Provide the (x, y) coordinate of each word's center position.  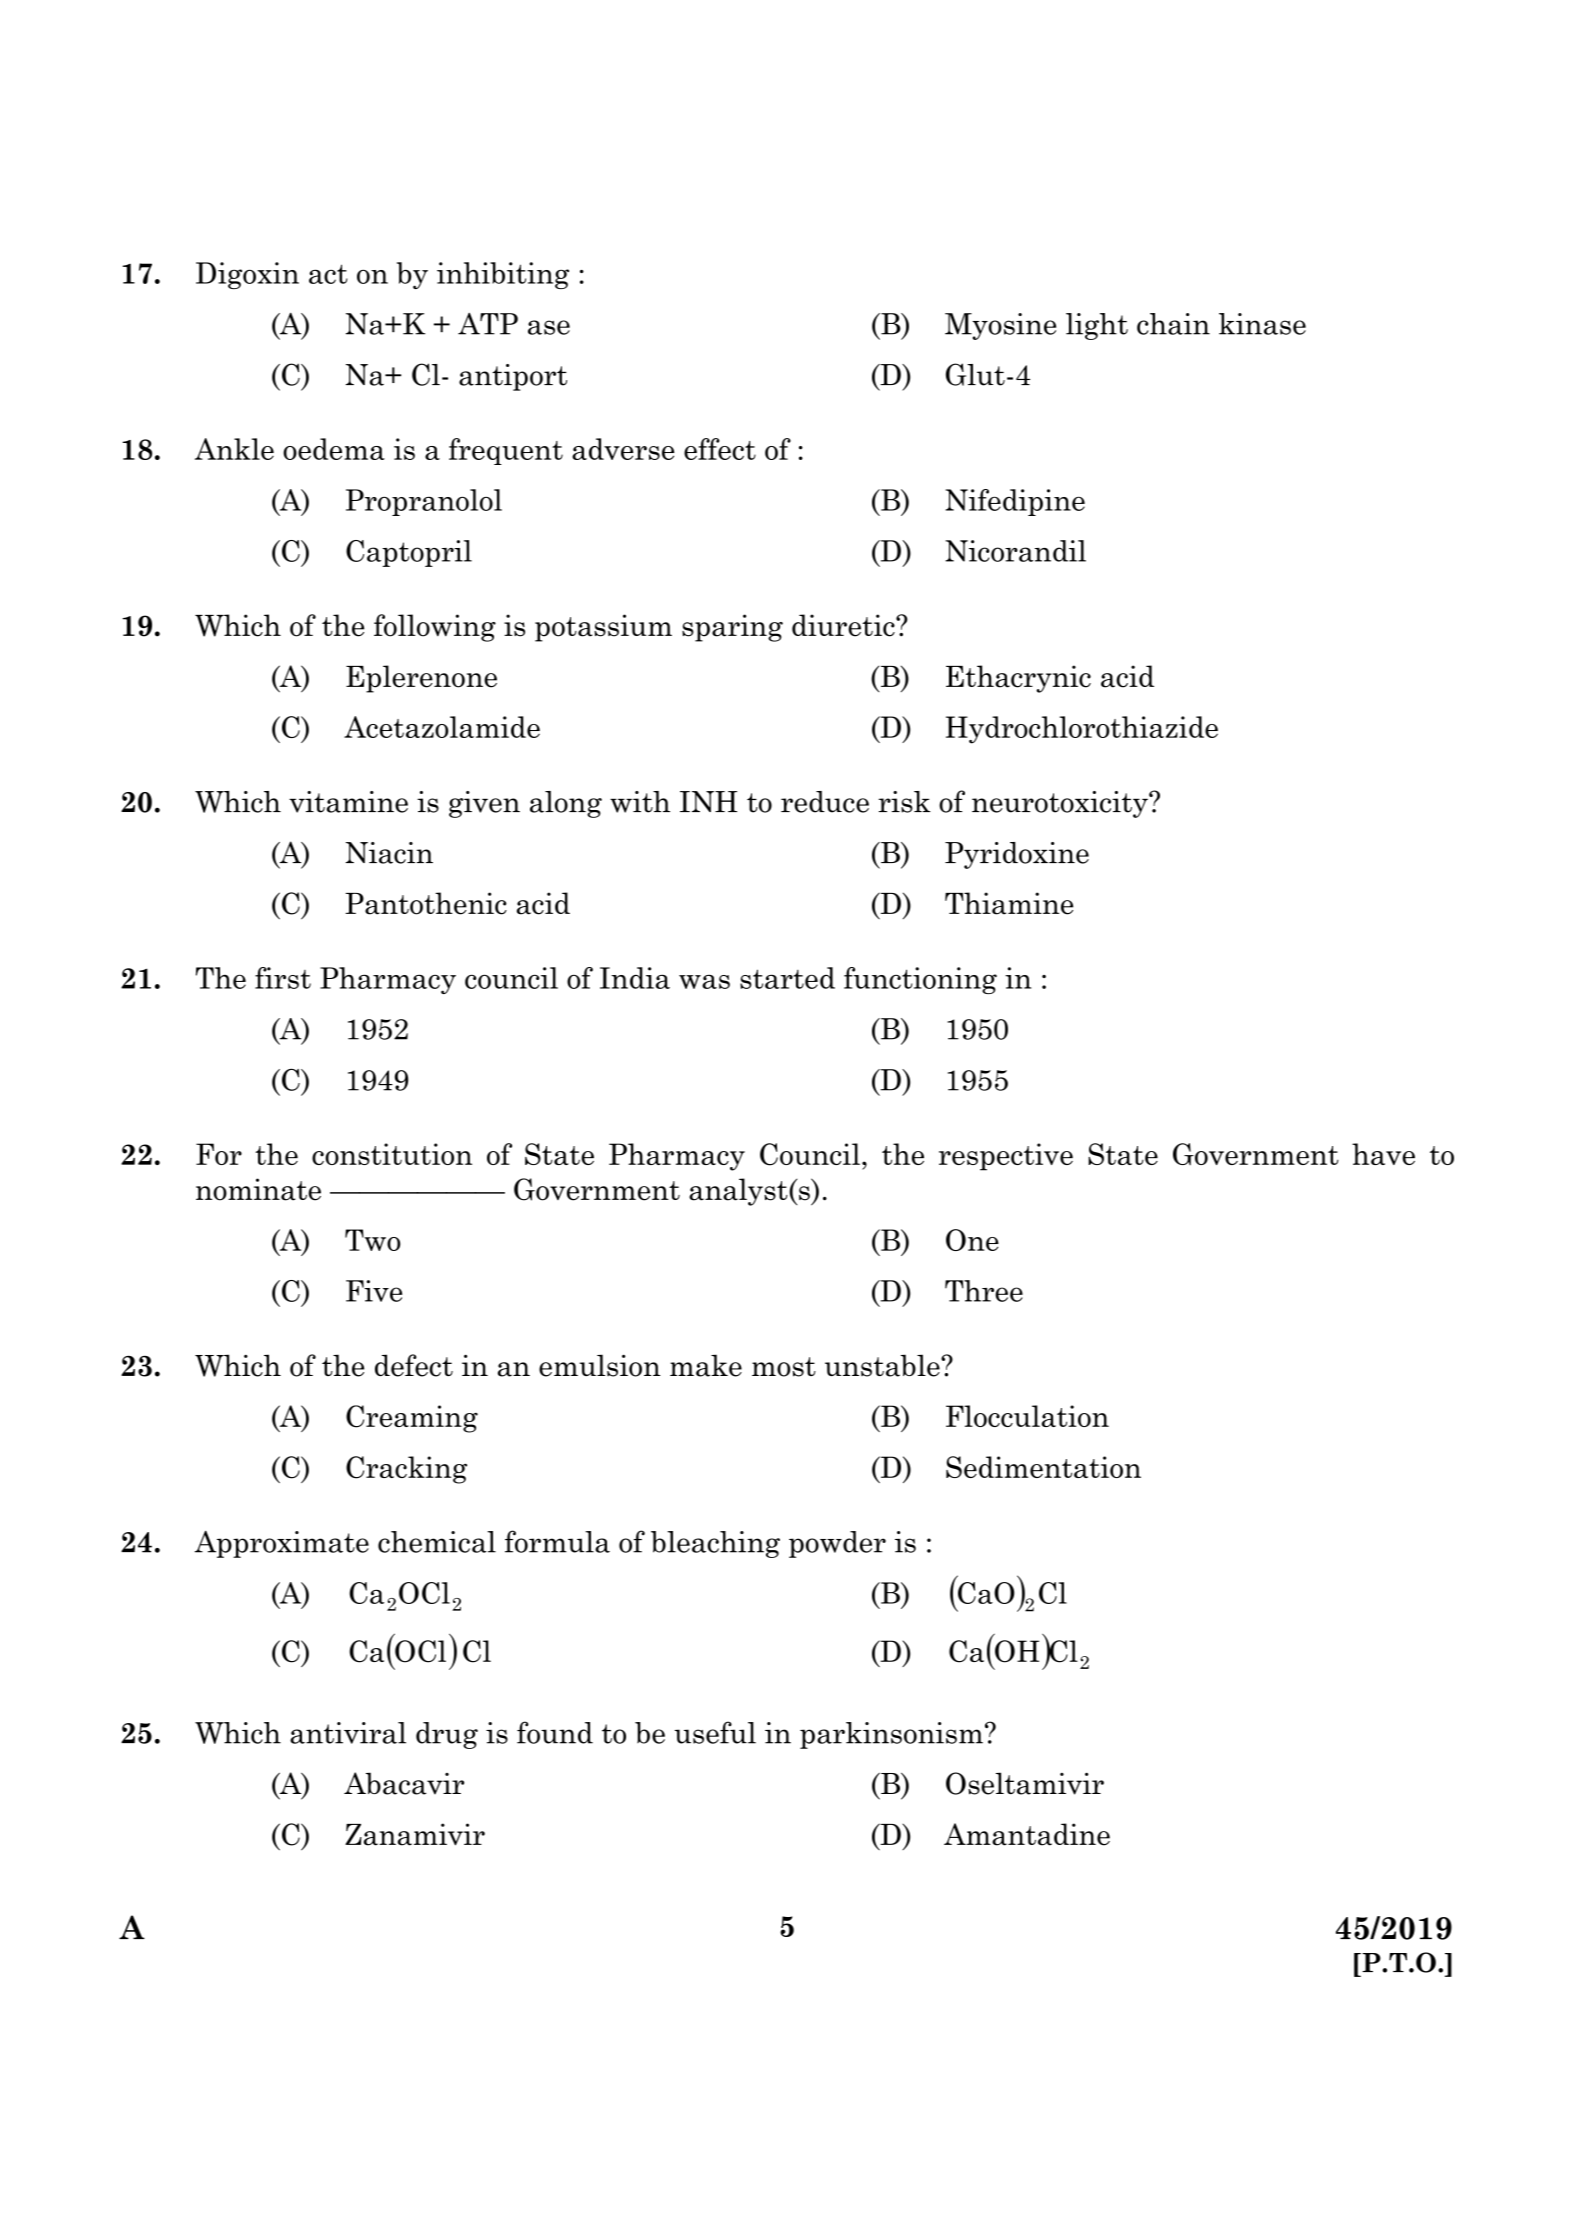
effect (720, 449)
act (328, 274)
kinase (1262, 324)
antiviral (348, 1733)
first (283, 978)
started (787, 978)
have (1383, 1154)
